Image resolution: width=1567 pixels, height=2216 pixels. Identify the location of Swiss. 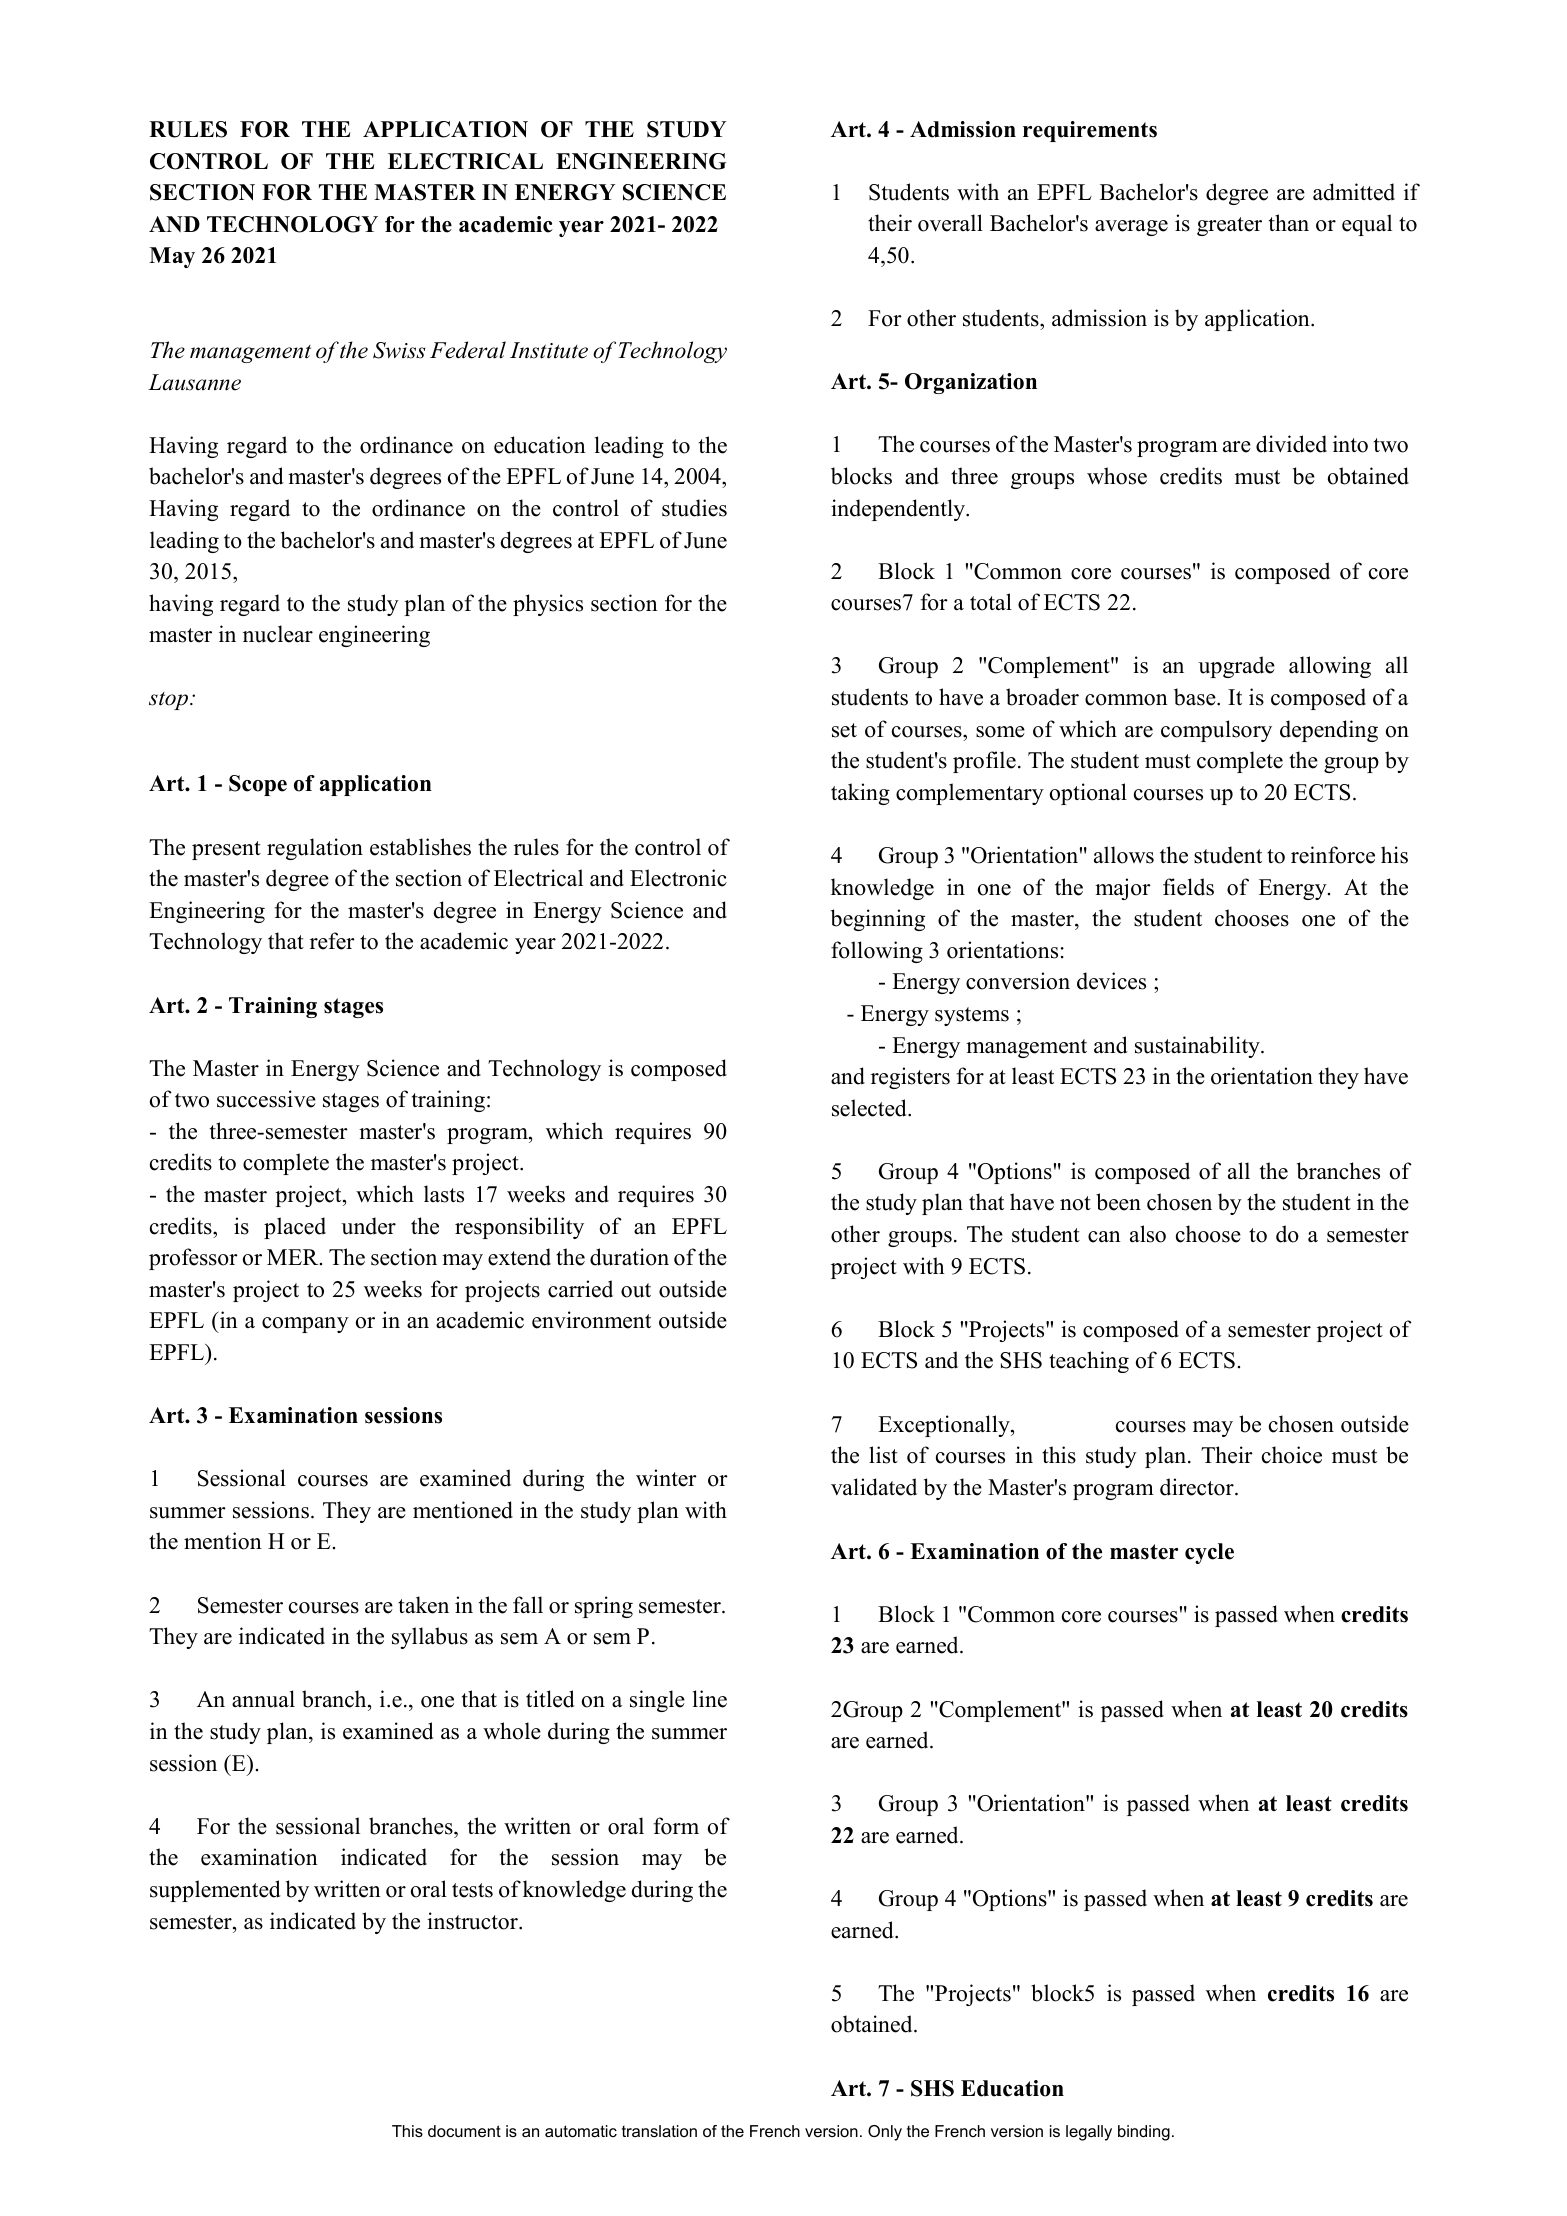
(399, 350).
